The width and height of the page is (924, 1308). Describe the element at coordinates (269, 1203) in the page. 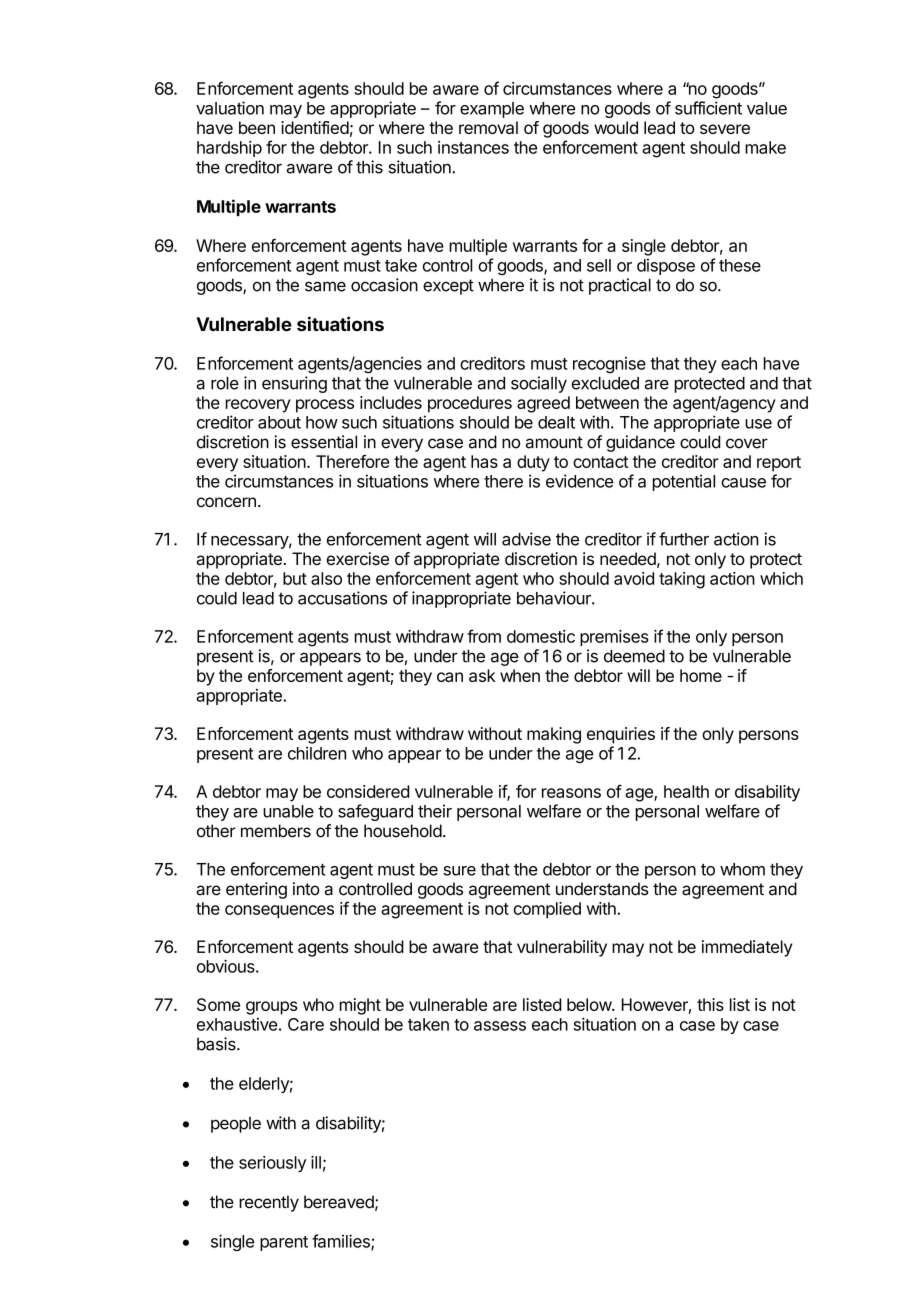

I see `recently` at that location.
